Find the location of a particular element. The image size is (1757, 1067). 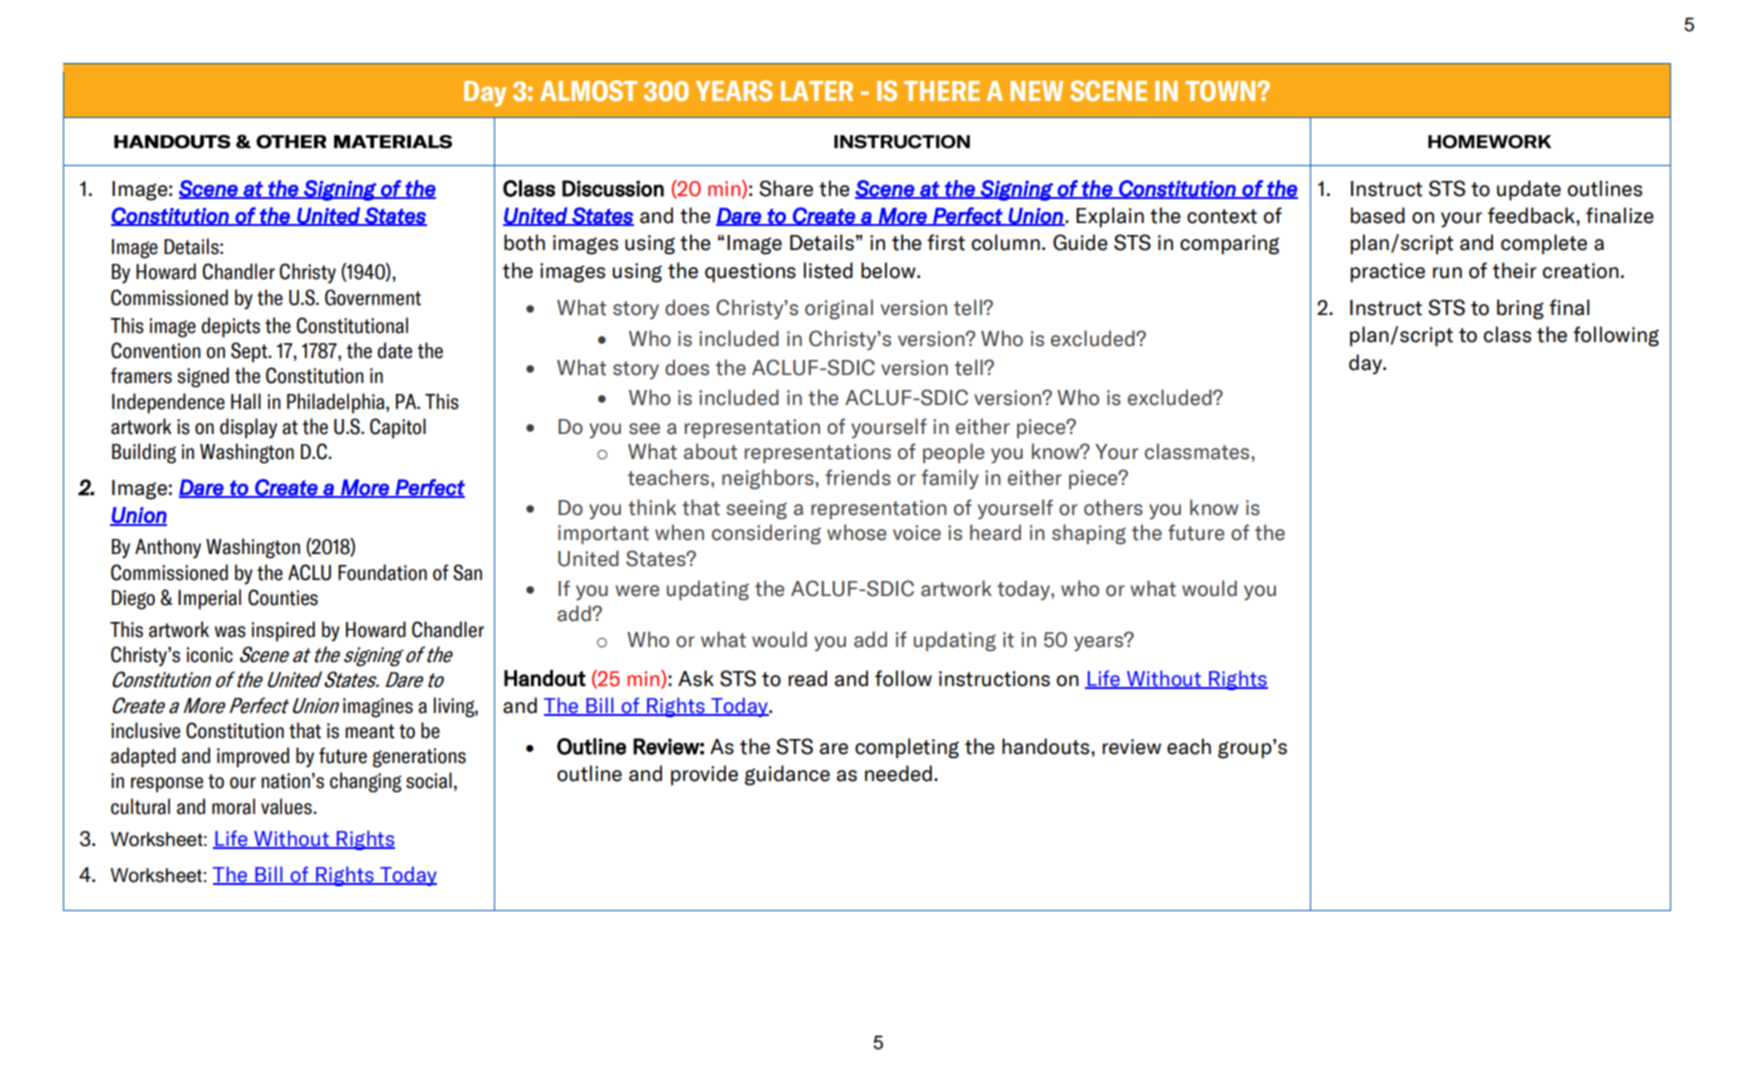

TOWN is located at coordinates (1221, 90).
